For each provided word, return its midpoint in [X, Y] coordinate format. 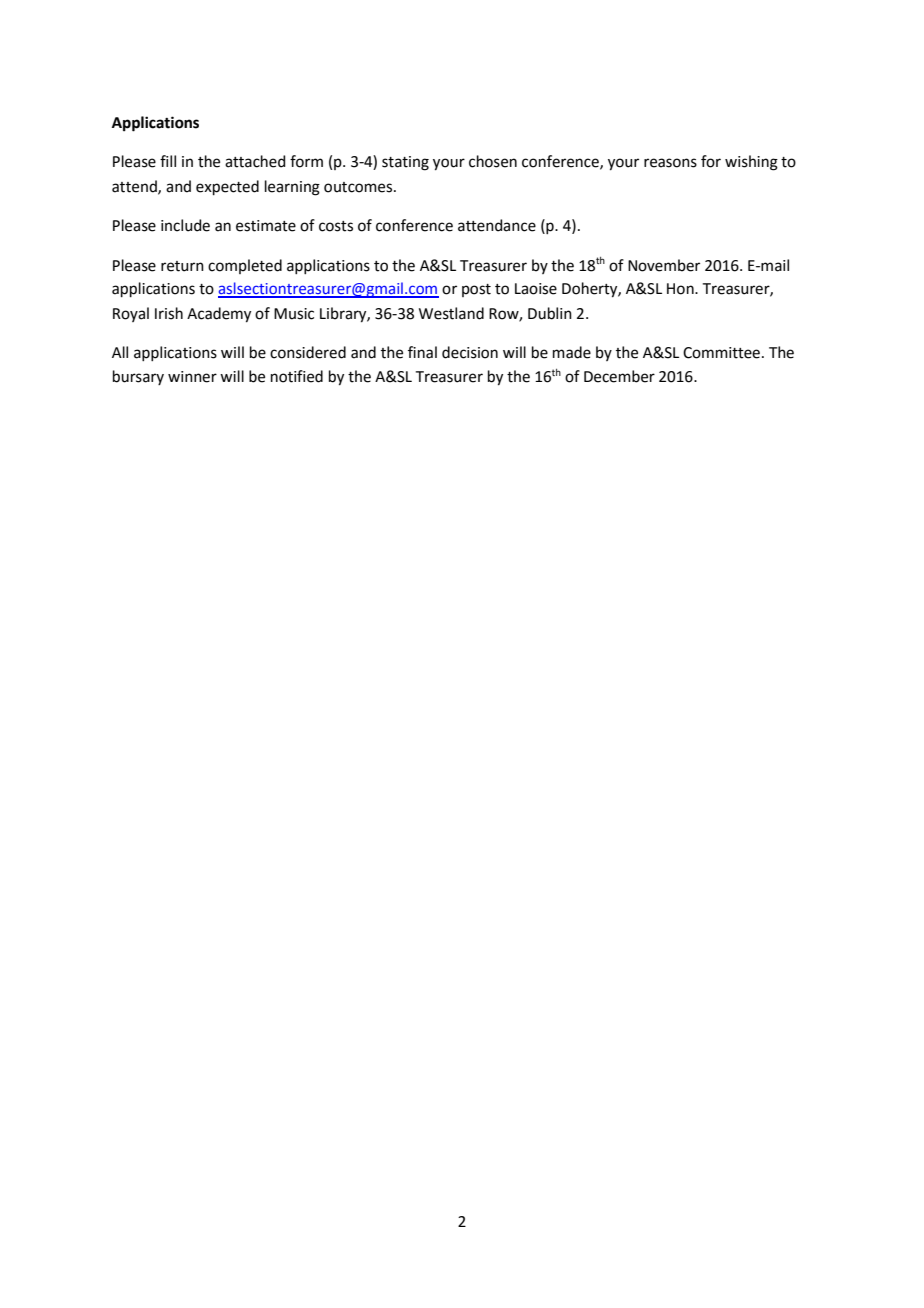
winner [192, 377]
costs [336, 226]
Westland [451, 313]
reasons [670, 163]
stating [405, 163]
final [422, 352]
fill [168, 161]
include [185, 225]
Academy [219, 315]
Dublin [550, 313]
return [182, 266]
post [476, 290]
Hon [681, 289]
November [664, 265]
